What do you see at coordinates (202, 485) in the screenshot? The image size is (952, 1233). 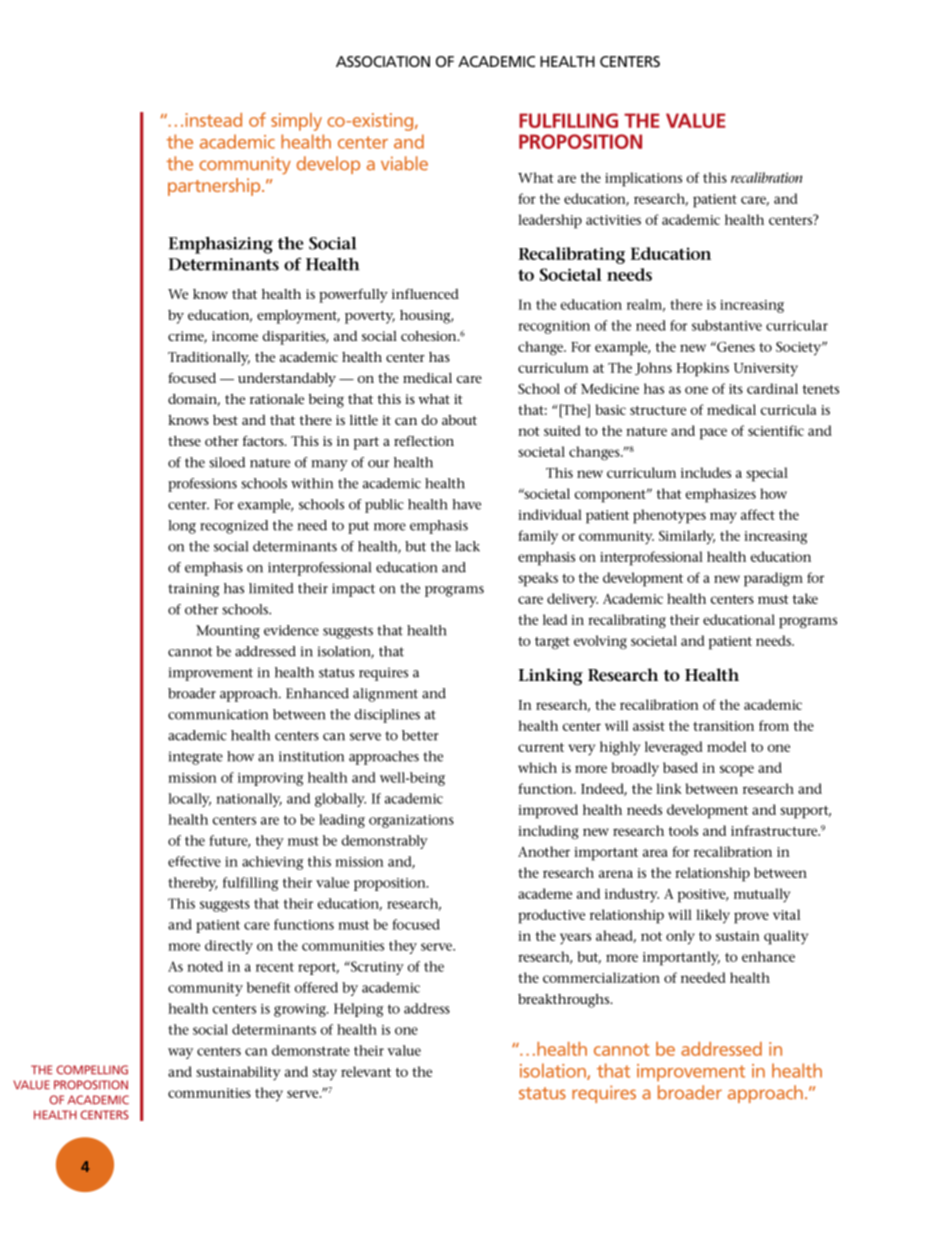 I see `professions` at bounding box center [202, 485].
